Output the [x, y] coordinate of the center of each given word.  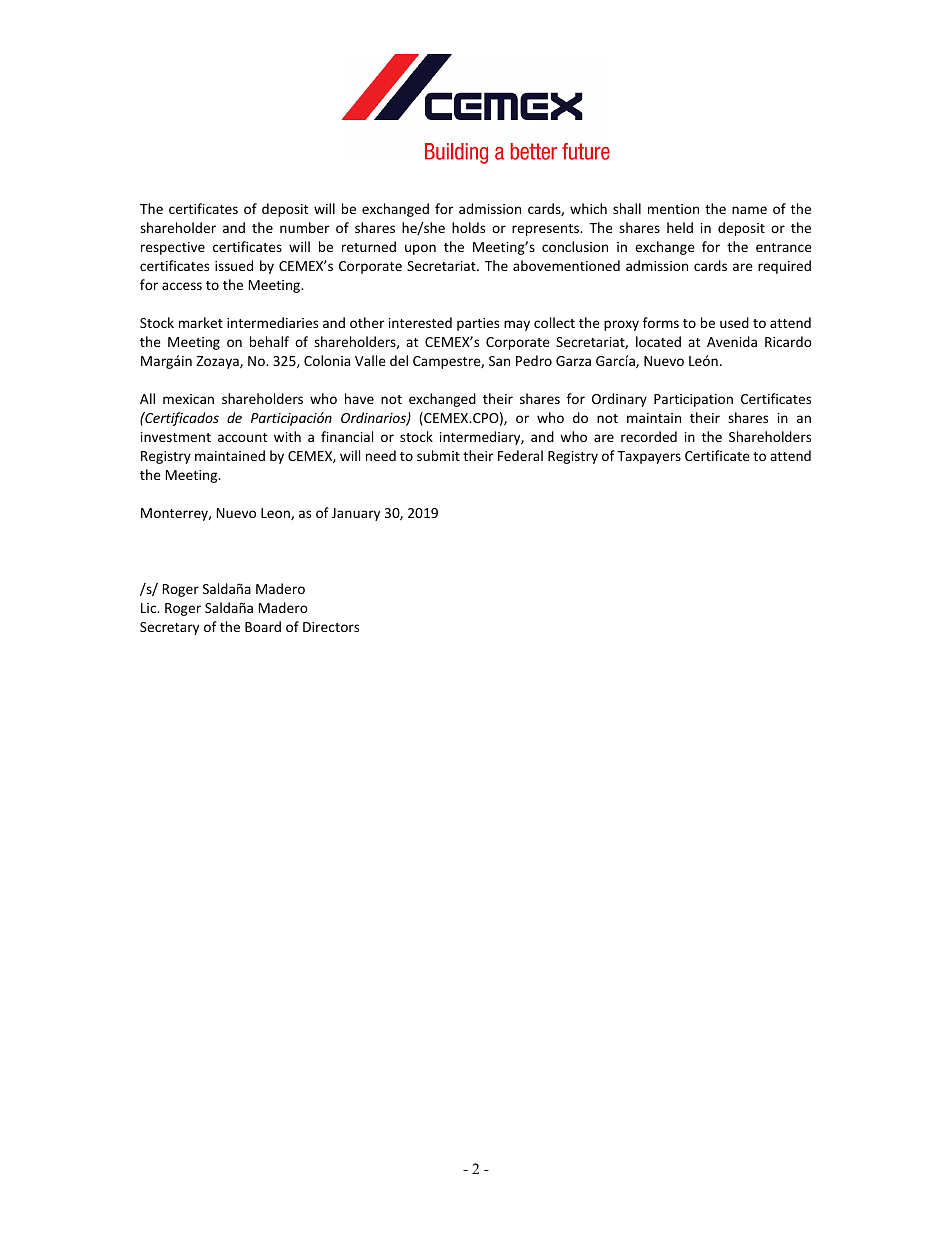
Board [263, 626]
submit [438, 455]
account [242, 437]
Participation [693, 400]
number [304, 227]
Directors [331, 627]
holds [468, 227]
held [680, 227]
